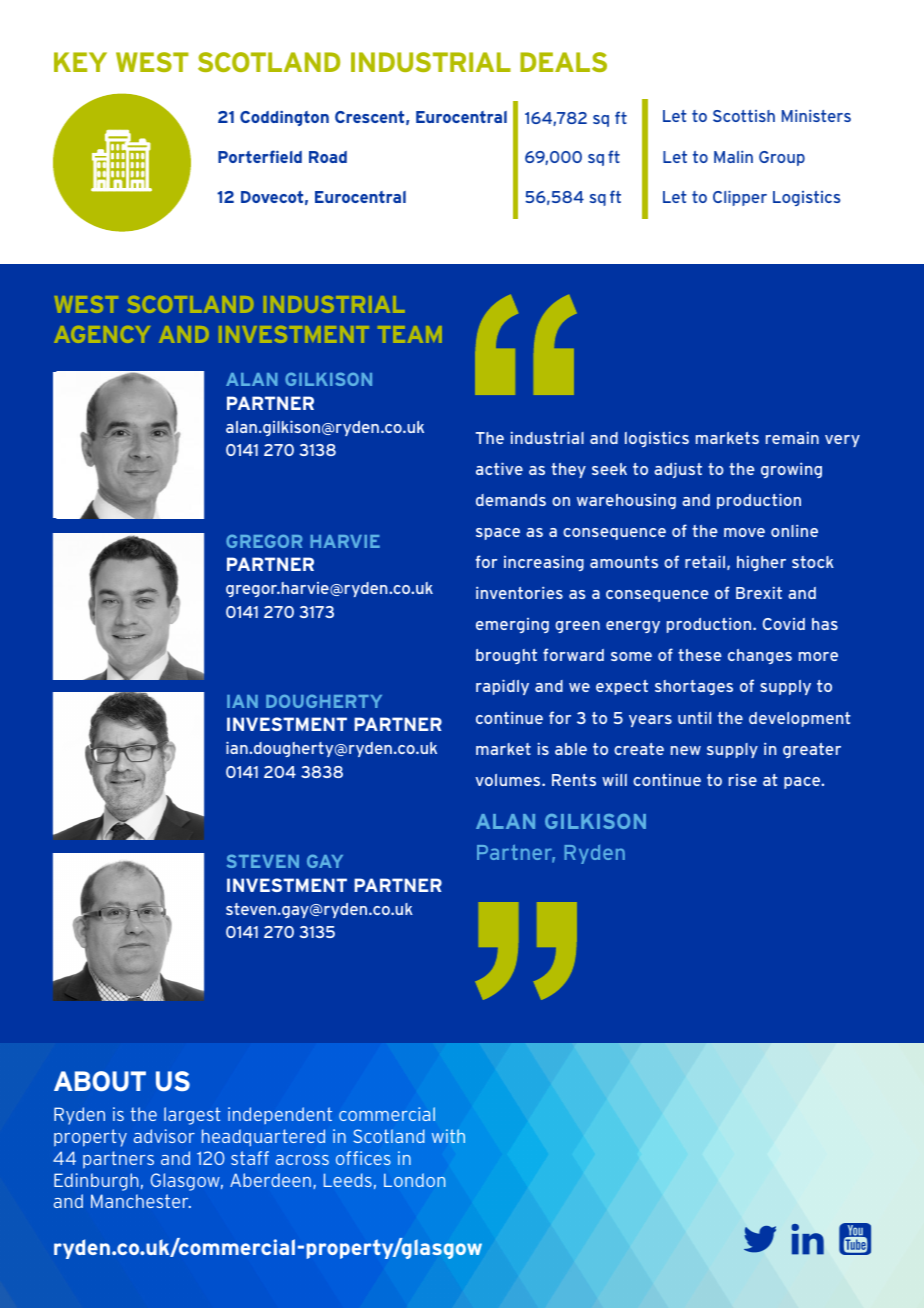 This screenshot has height=1308, width=924. Describe the element at coordinates (744, 116) in the screenshot. I see `Scottish` at that location.
